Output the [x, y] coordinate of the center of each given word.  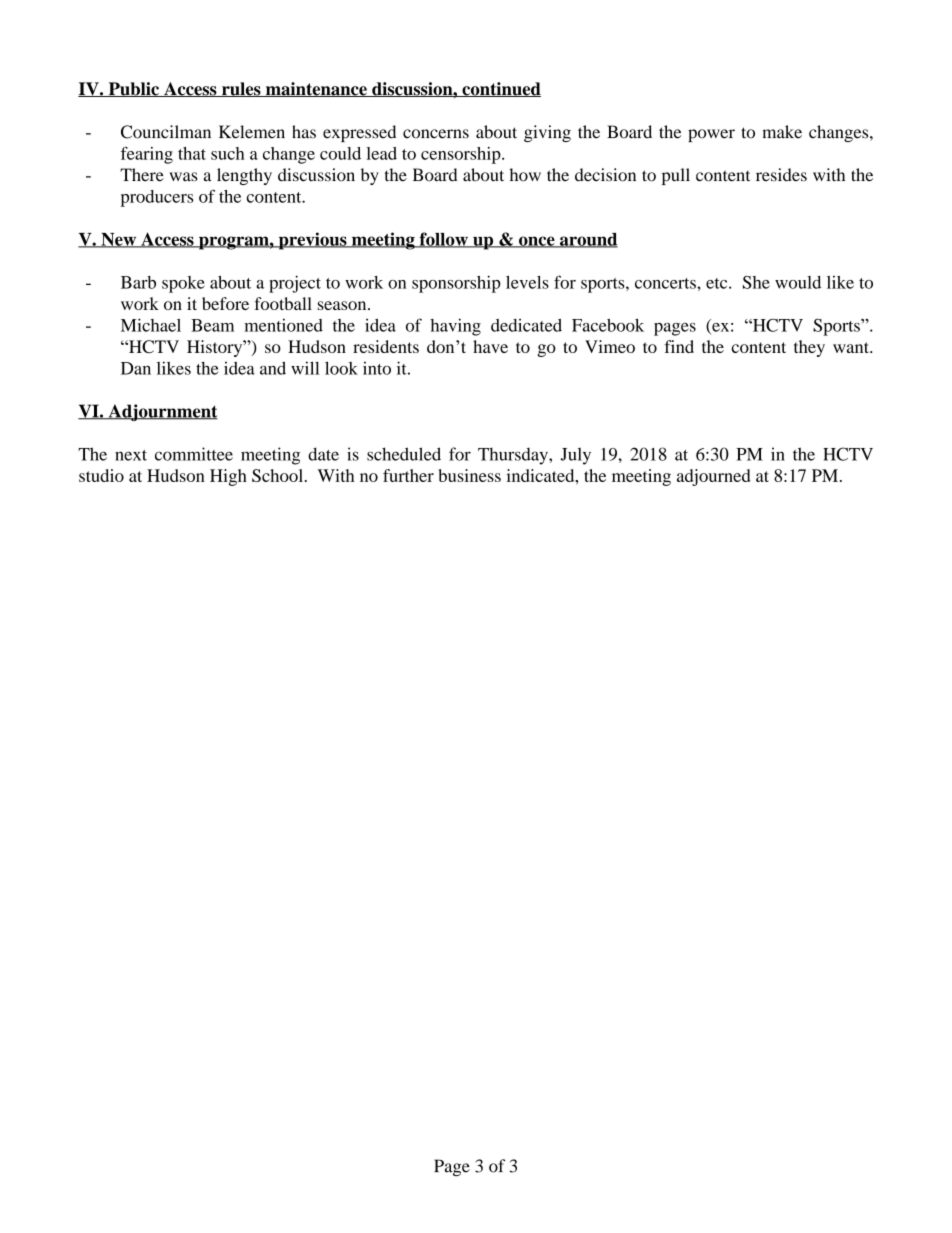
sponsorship [456, 284]
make [782, 132]
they [809, 348]
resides [781, 175]
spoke [183, 284]
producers [157, 198]
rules [241, 89]
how [525, 175]
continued [500, 89]
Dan [136, 368]
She [756, 282]
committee [194, 454]
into [377, 368]
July [576, 456]
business [470, 475]
